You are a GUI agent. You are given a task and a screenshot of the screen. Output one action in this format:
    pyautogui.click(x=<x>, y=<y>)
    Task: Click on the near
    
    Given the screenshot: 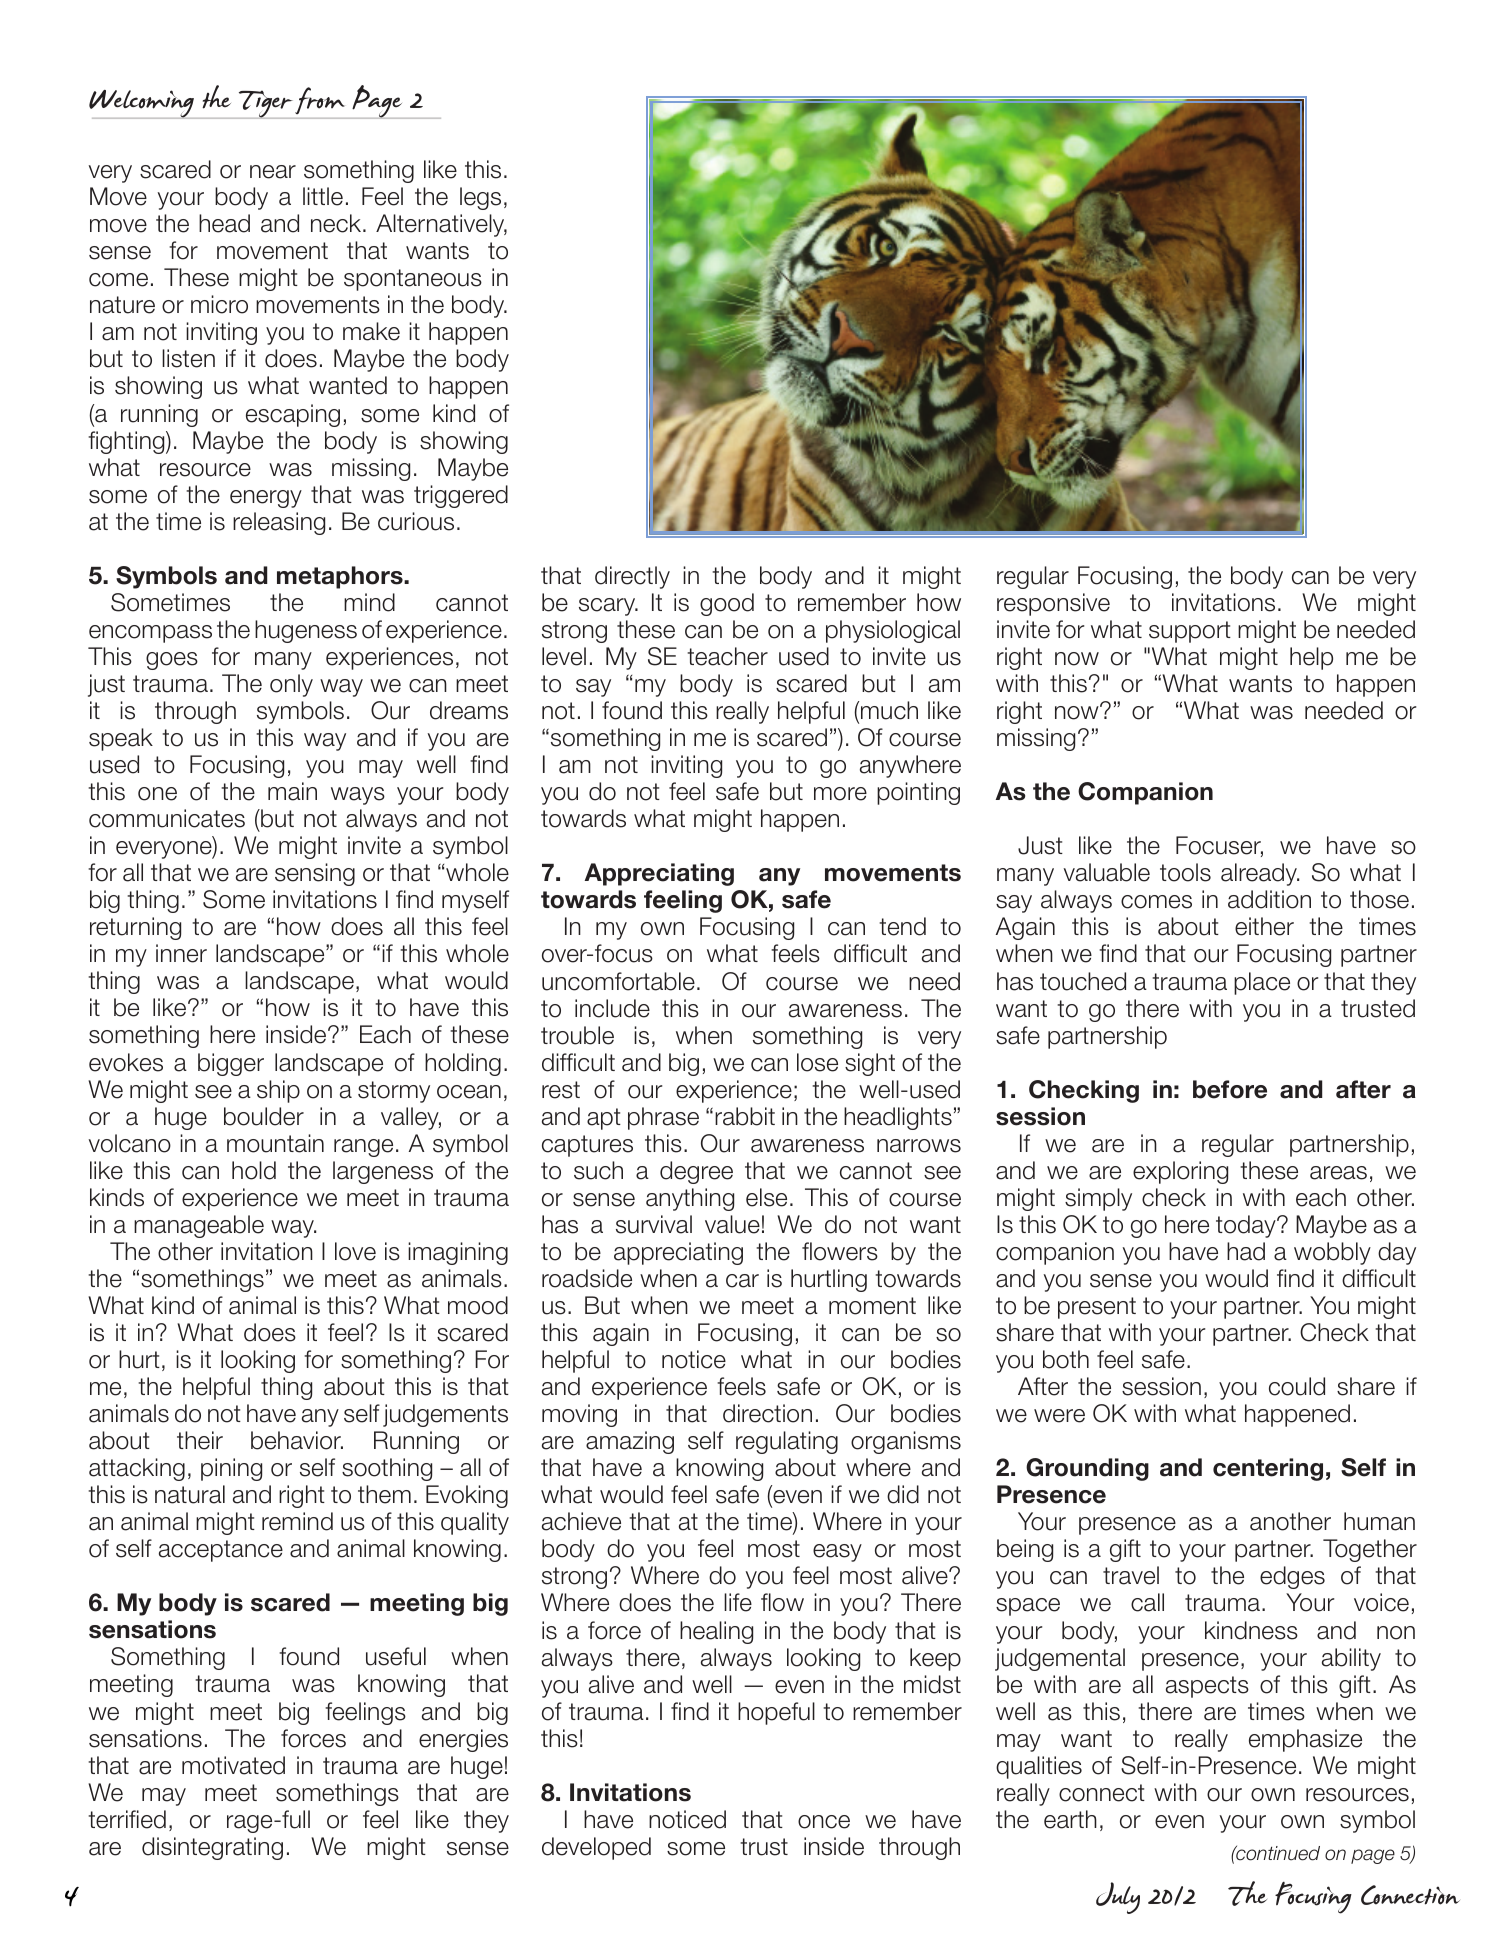 What is the action you would take?
    pyautogui.click(x=273, y=172)
